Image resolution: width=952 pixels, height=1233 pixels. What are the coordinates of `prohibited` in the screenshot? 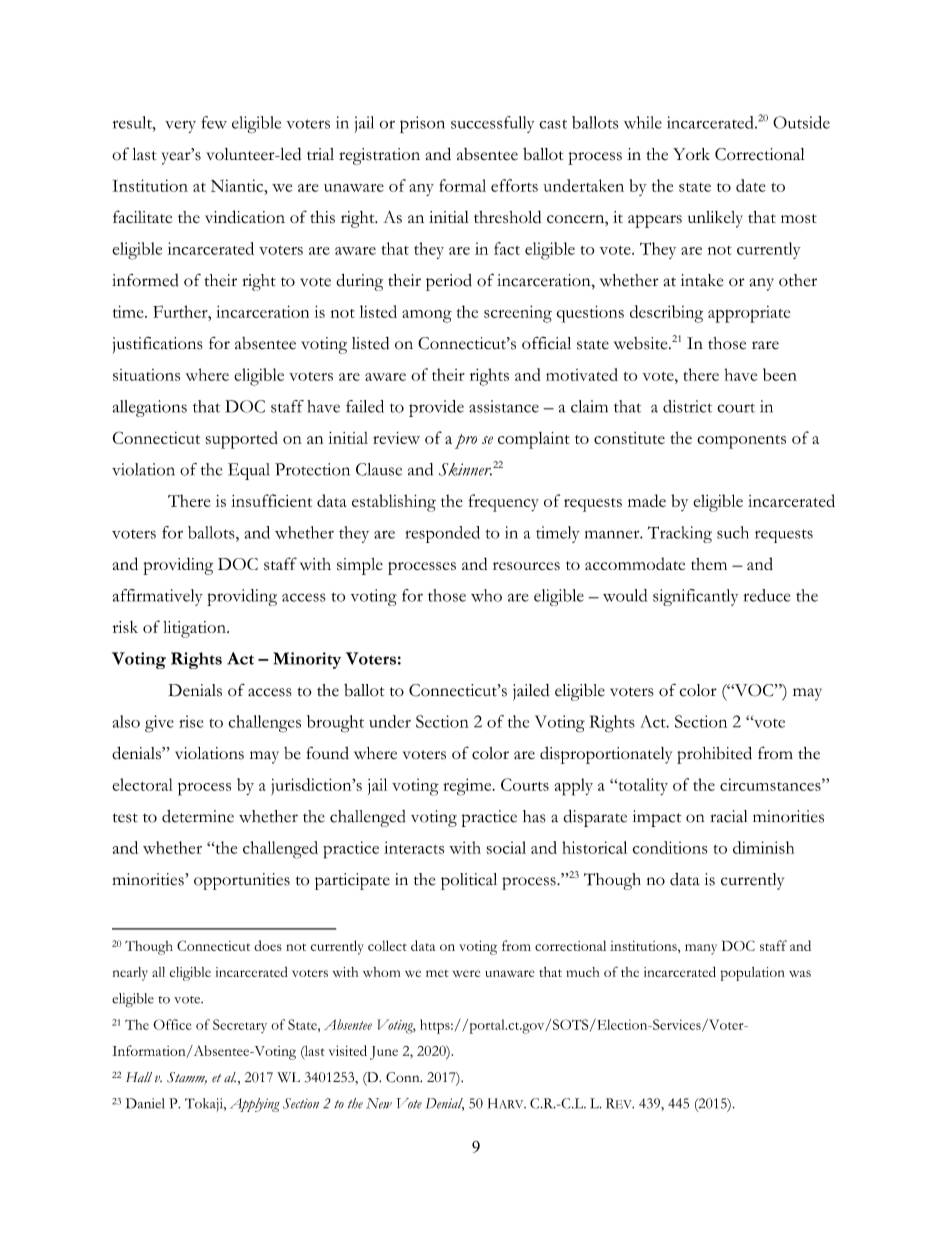 It's located at (714, 755).
